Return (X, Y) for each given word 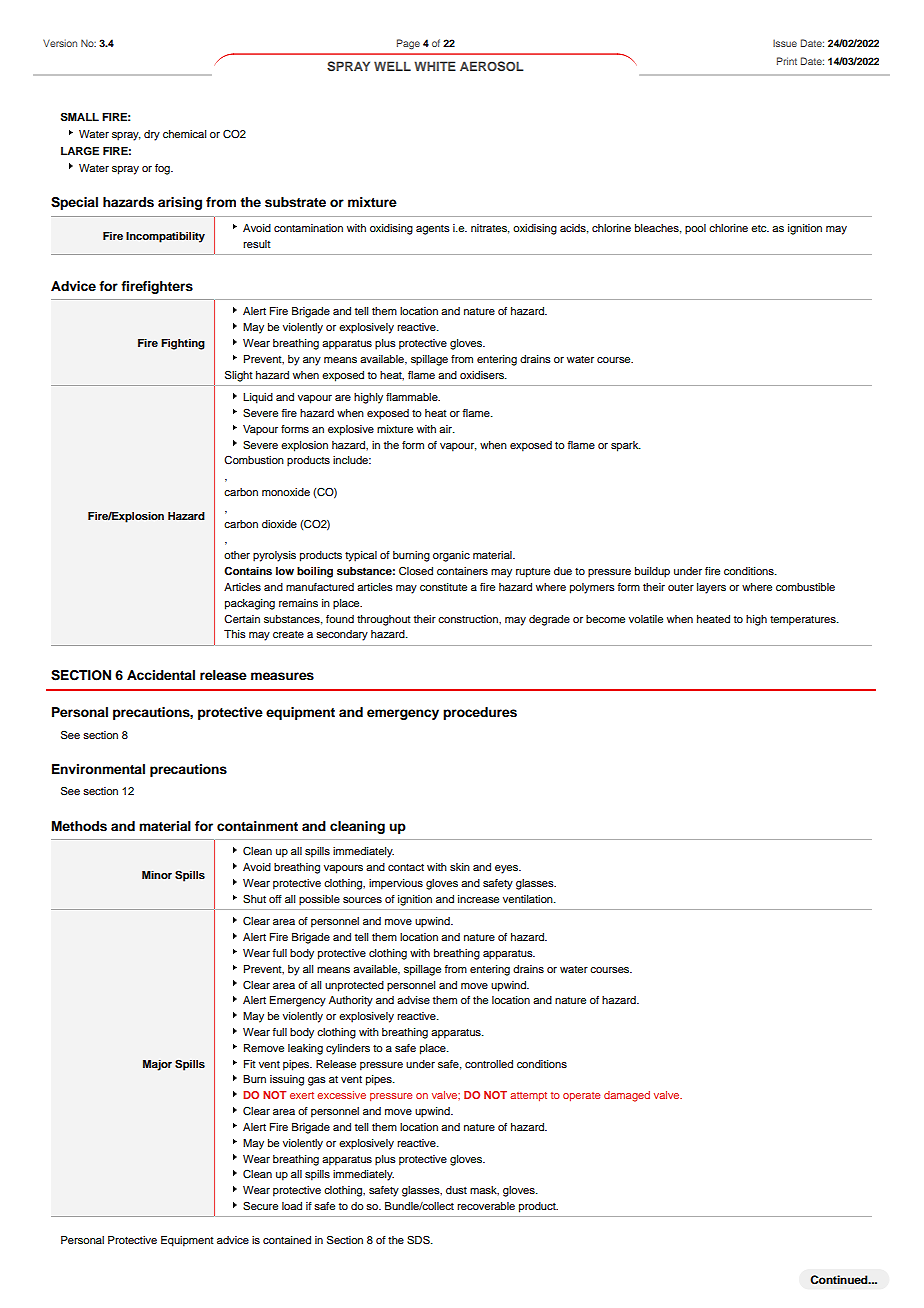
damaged (627, 1096)
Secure (260, 1206)
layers (711, 588)
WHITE (435, 66)
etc (760, 228)
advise (413, 1000)
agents (433, 230)
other (237, 555)
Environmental (98, 769)
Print (787, 61)
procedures (480, 713)
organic (451, 556)
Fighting (183, 344)
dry (152, 135)
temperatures (804, 621)
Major (157, 1065)
